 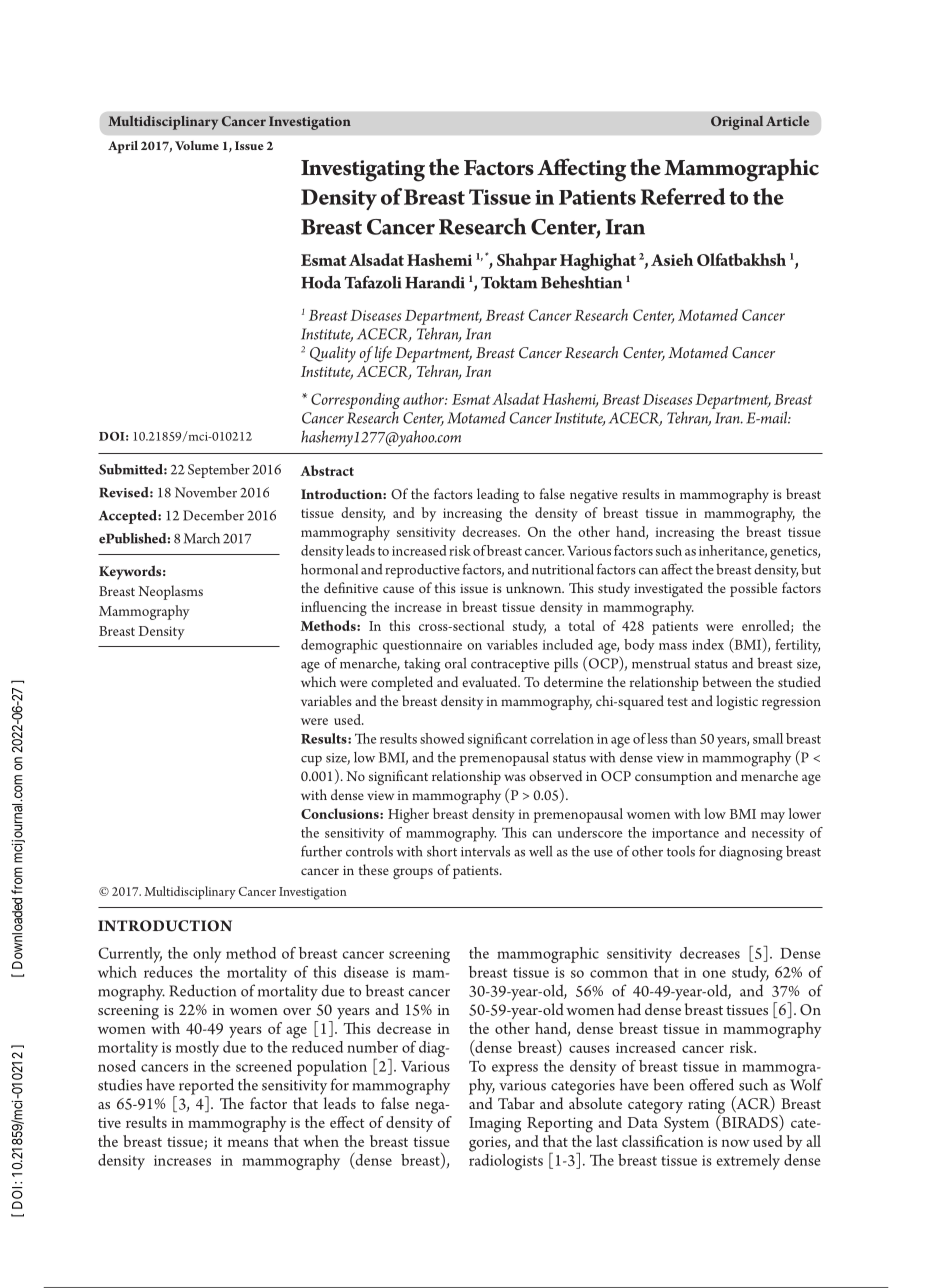 What do you see at coordinates (714, 974) in the document?
I see `one` at bounding box center [714, 974].
